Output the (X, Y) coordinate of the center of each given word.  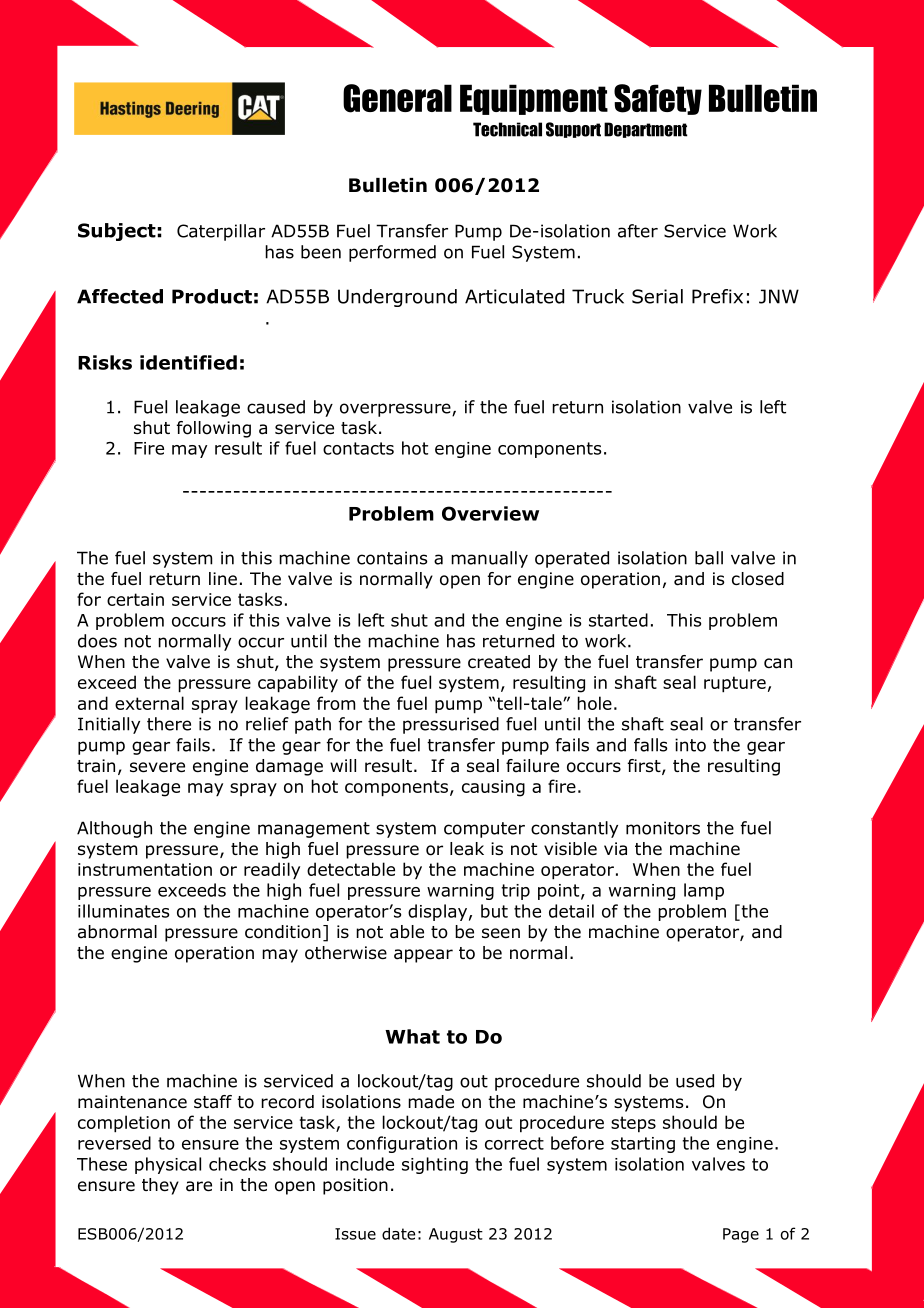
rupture (735, 684)
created (499, 662)
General (397, 98)
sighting (435, 1165)
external (149, 703)
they (160, 1186)
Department (646, 130)
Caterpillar (221, 232)
